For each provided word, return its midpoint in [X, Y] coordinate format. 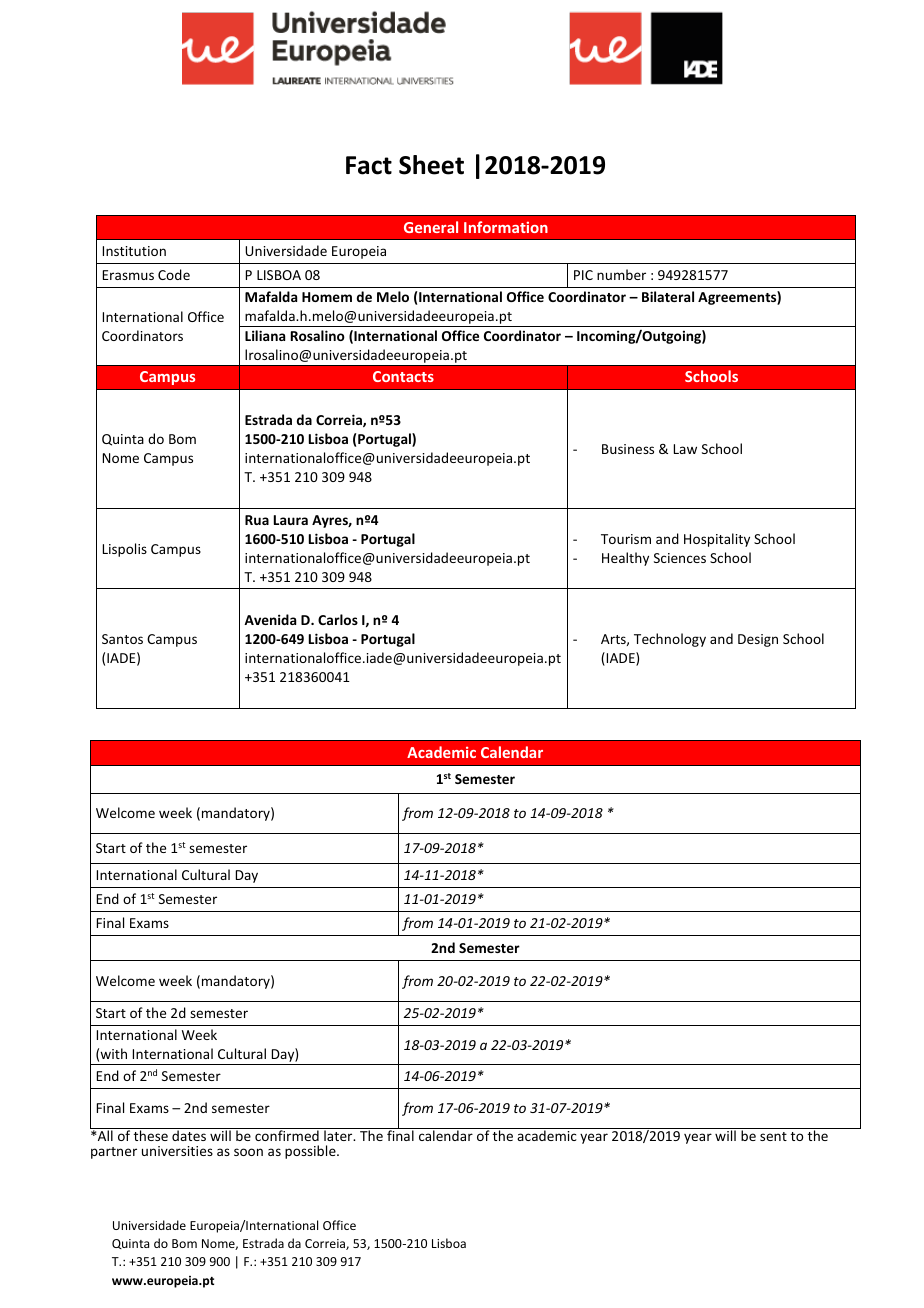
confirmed [287, 1134]
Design [758, 640]
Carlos [338, 619]
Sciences [680, 558]
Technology [670, 640]
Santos [122, 639]
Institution [134, 251]
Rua [257, 520]
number [621, 274]
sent [773, 1136]
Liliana [265, 335]
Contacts [403, 376]
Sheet [431, 165]
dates [189, 1135]
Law [685, 449]
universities [177, 1151]
